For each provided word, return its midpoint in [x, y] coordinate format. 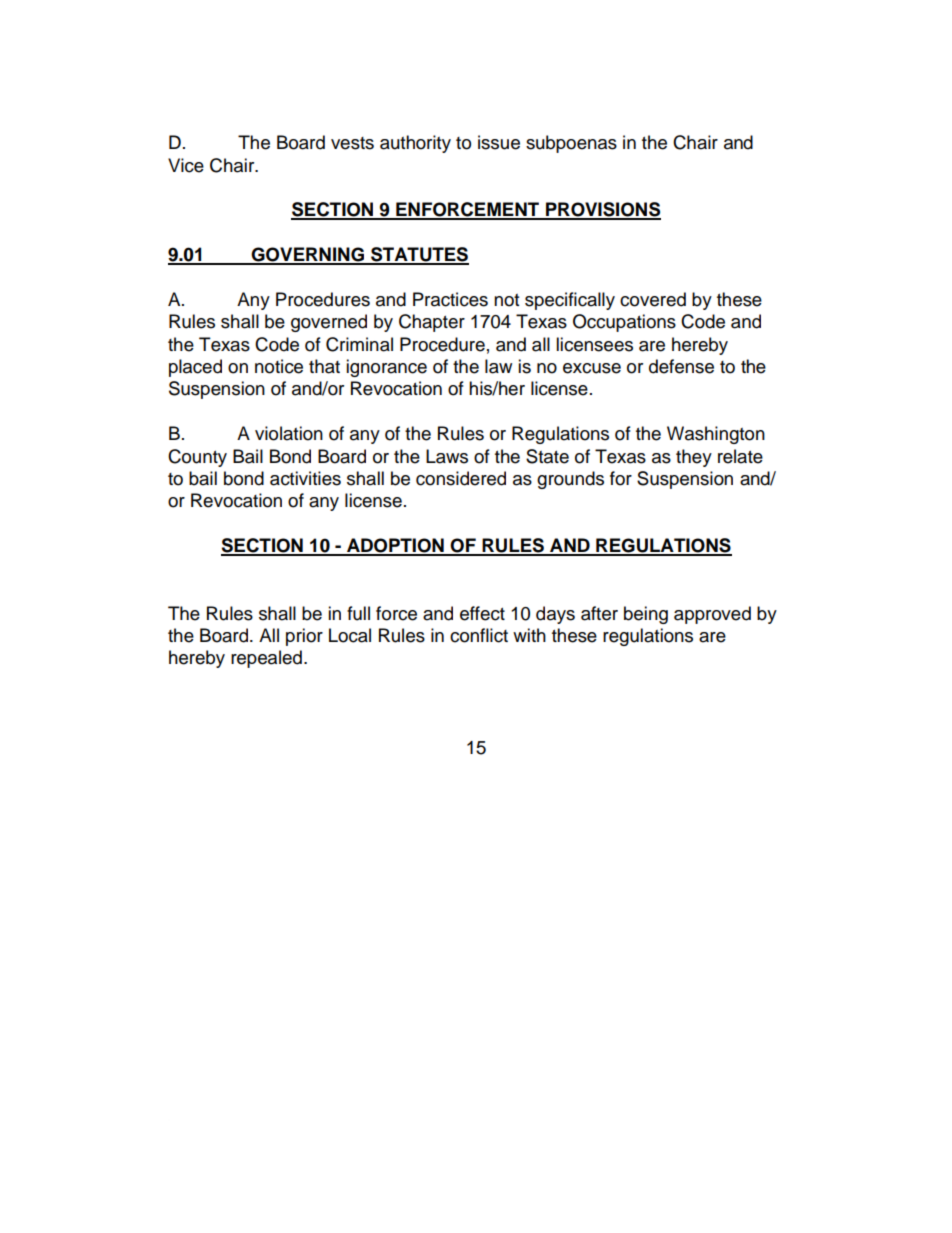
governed [329, 323]
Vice [186, 165]
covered [653, 299]
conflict [479, 635]
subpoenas [571, 144]
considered [461, 478]
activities [305, 478]
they [694, 458]
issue [499, 142]
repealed [266, 659]
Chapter [432, 323]
